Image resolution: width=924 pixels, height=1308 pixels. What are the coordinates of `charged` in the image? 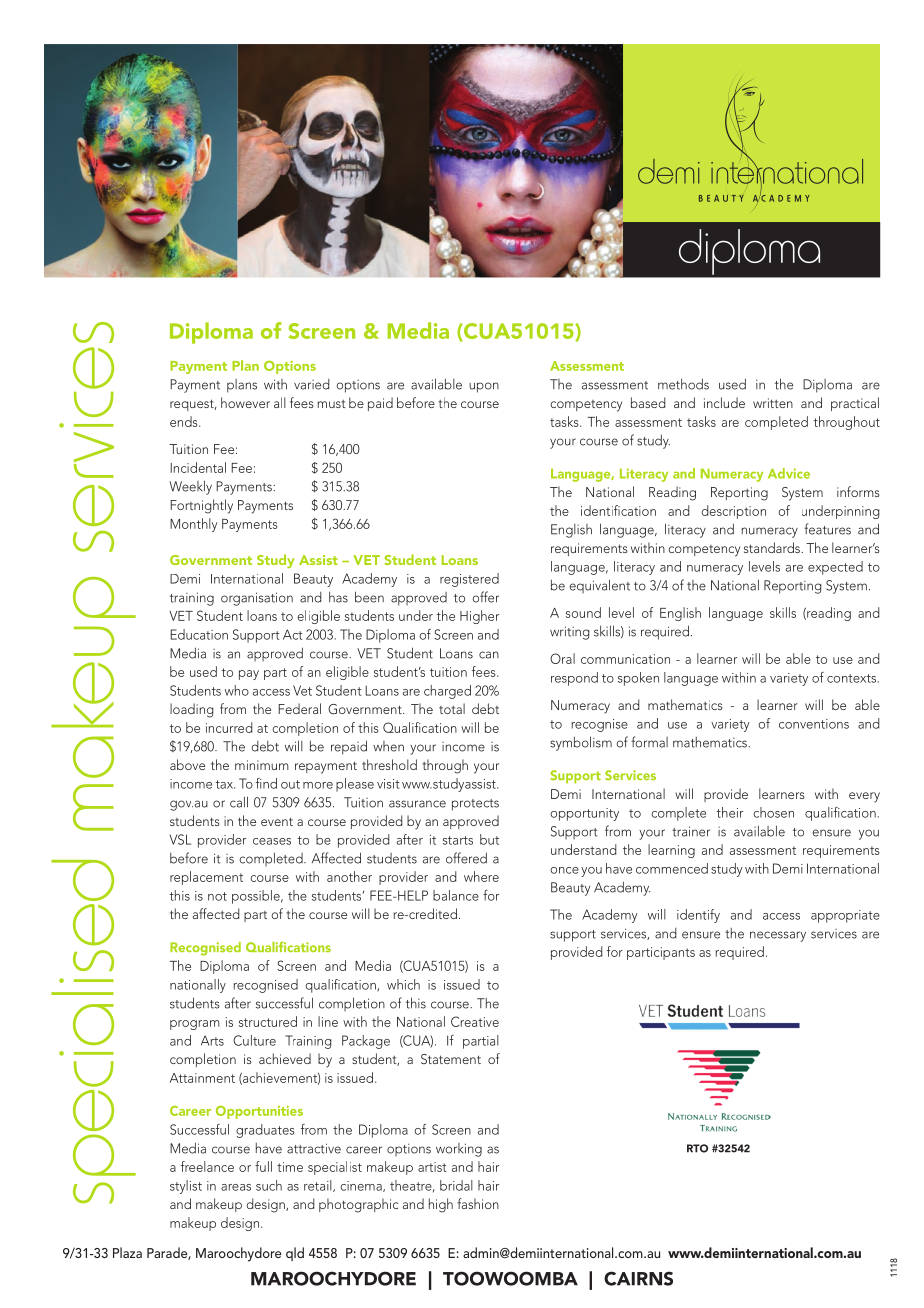 It's located at (447, 692).
